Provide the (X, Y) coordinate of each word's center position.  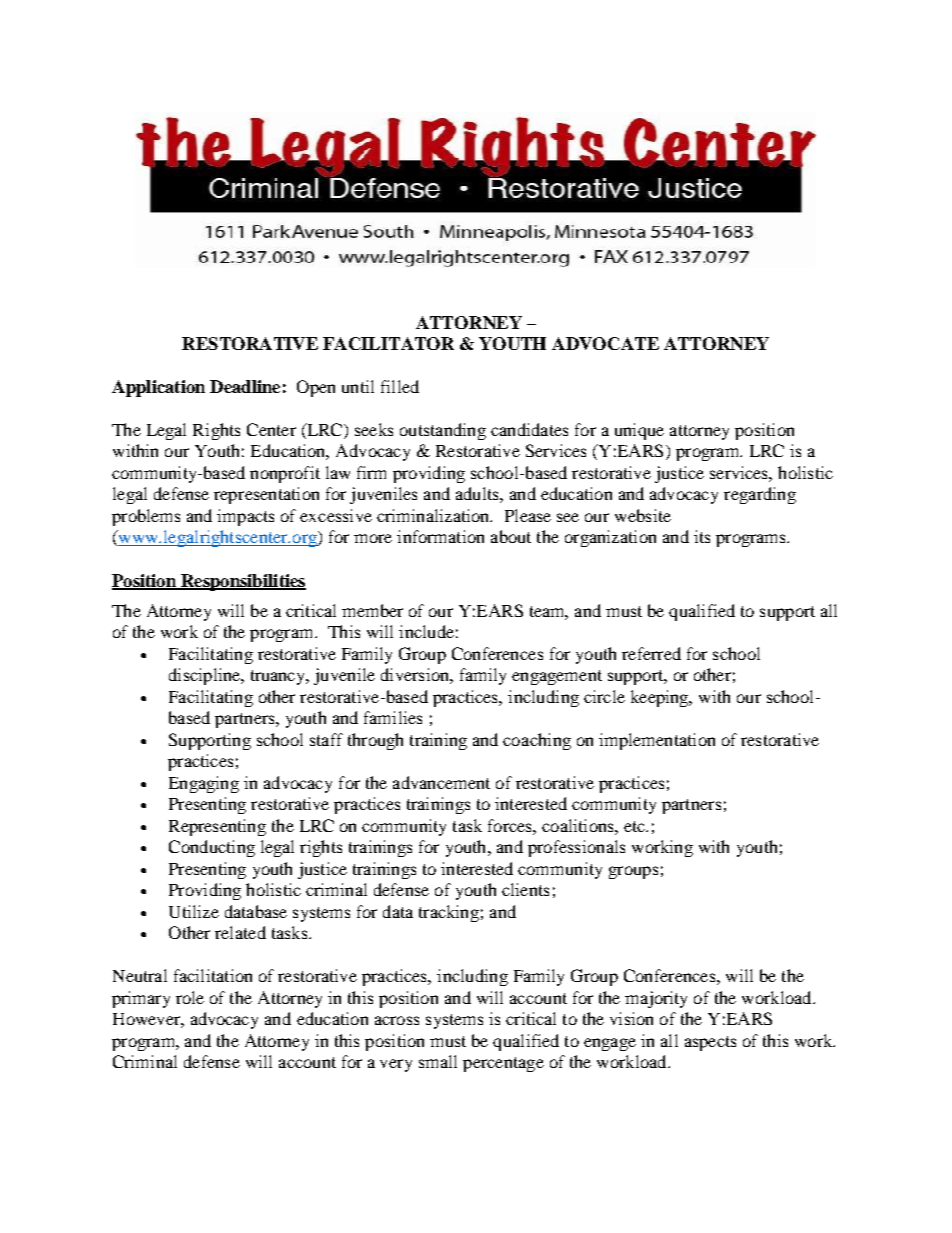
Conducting (212, 848)
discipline (206, 676)
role (190, 997)
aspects (710, 1043)
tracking (449, 913)
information (440, 536)
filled (400, 386)
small (438, 1061)
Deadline (245, 386)
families (393, 717)
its (702, 536)
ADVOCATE (605, 343)
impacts (245, 517)
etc (636, 826)
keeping (661, 698)
